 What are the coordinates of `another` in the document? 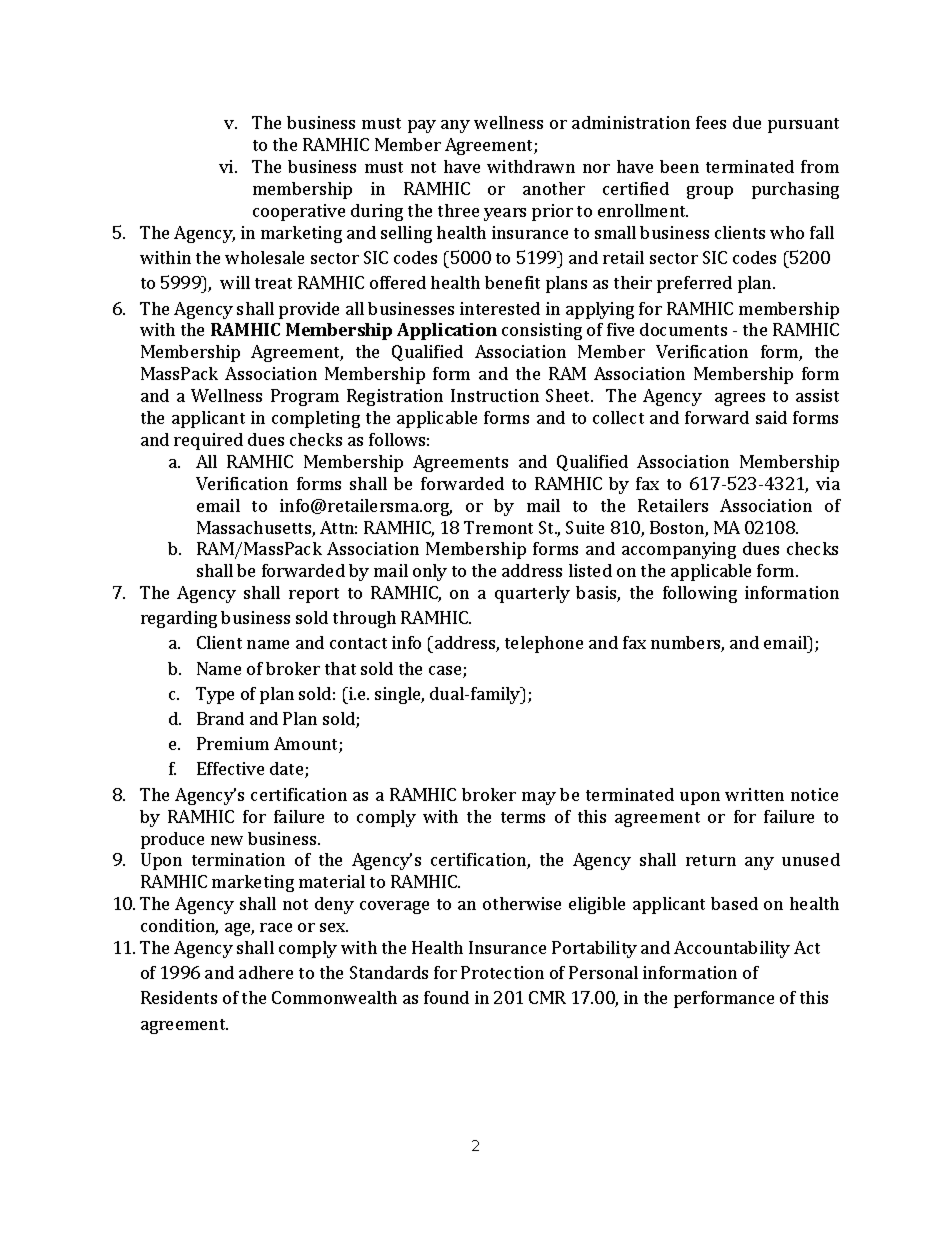 It's located at (554, 188).
